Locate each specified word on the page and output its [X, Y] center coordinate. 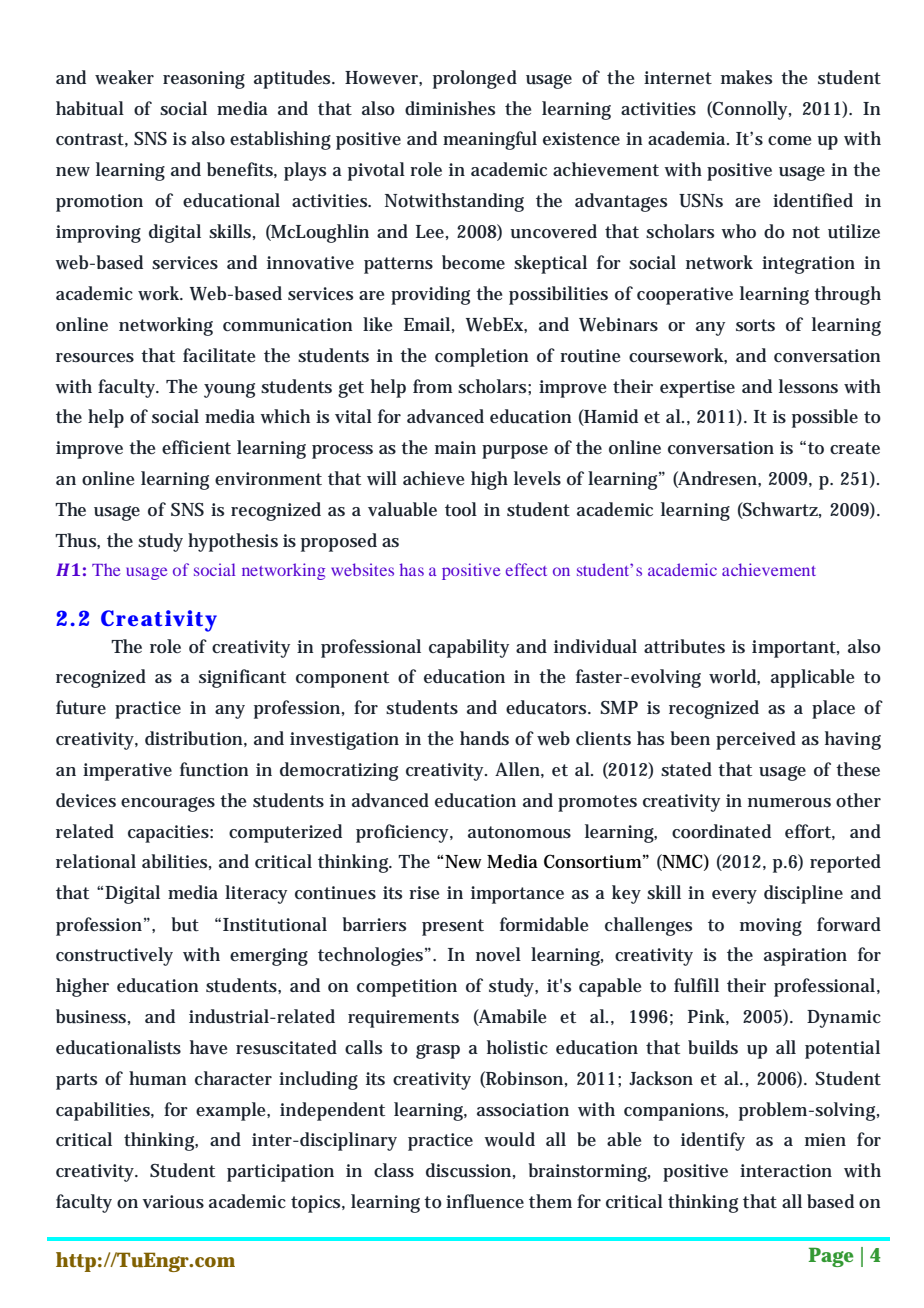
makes [746, 77]
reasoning [204, 80]
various [173, 1202]
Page [831, 1257]
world [734, 677]
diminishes [450, 108]
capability [469, 648]
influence [485, 1201]
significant [242, 678]
